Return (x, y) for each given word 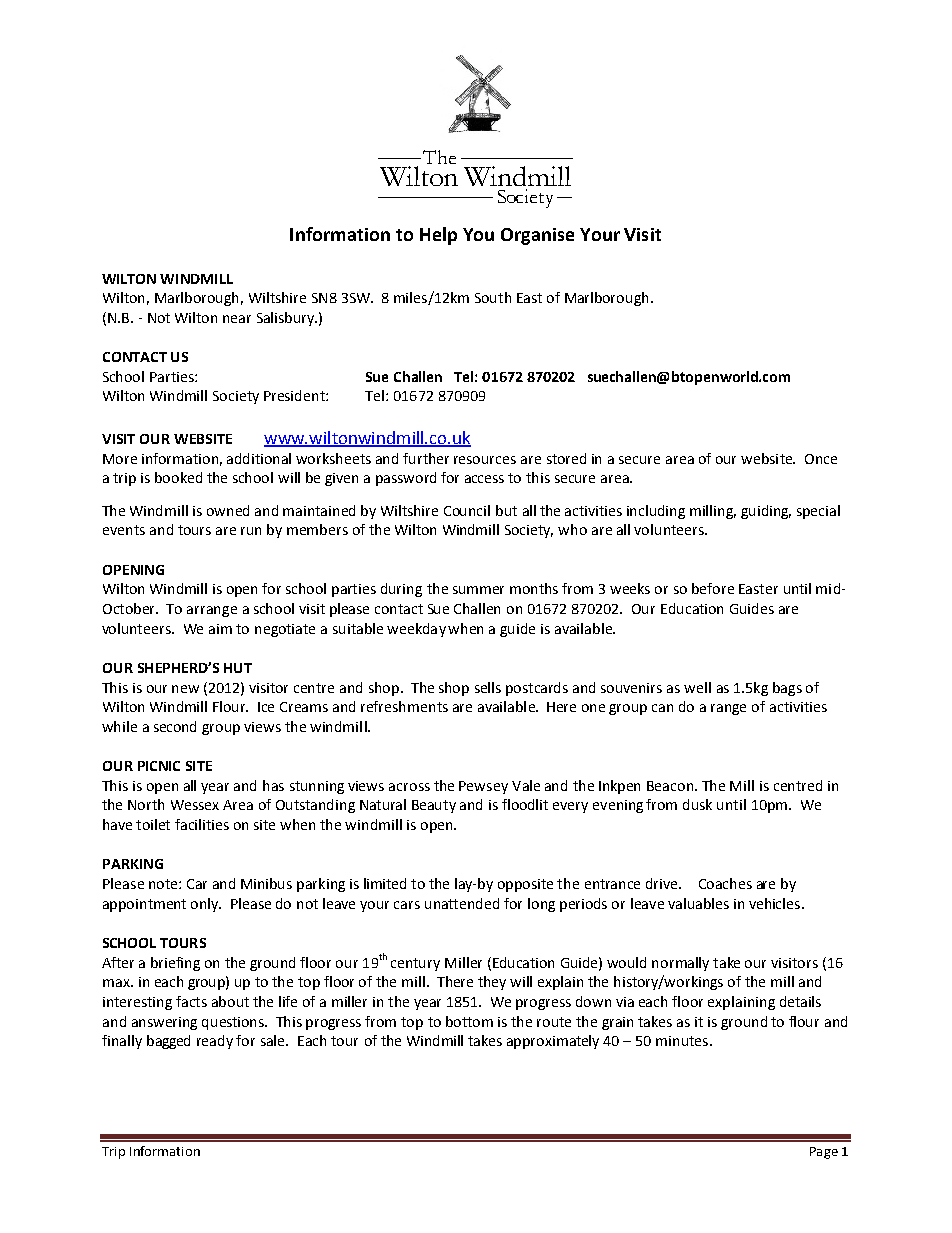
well (697, 687)
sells (488, 687)
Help (438, 236)
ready (215, 1042)
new (185, 689)
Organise (537, 236)
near (237, 319)
